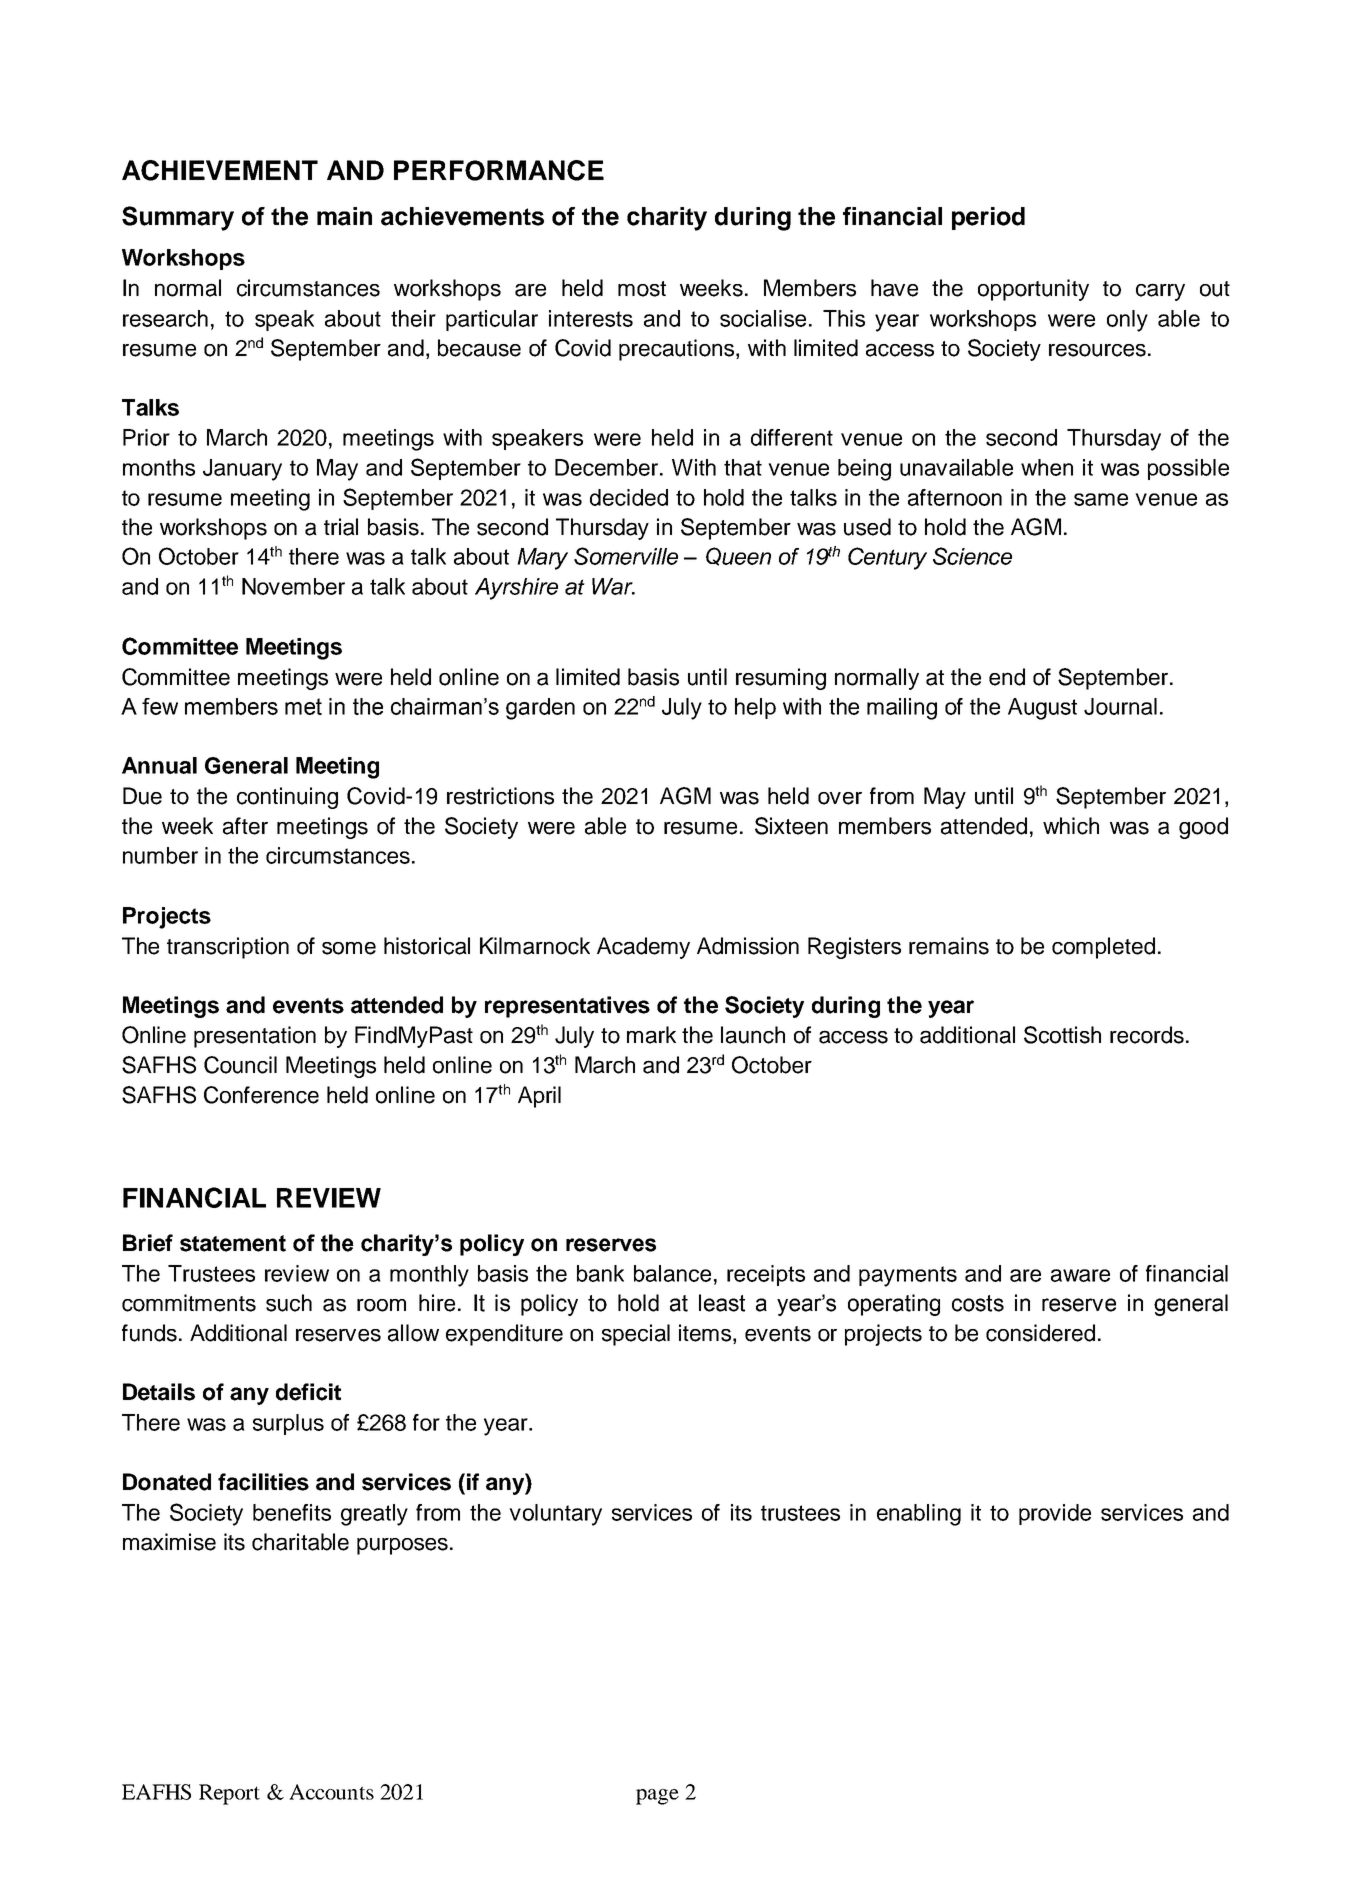  I want to click on Report, so click(229, 1794).
